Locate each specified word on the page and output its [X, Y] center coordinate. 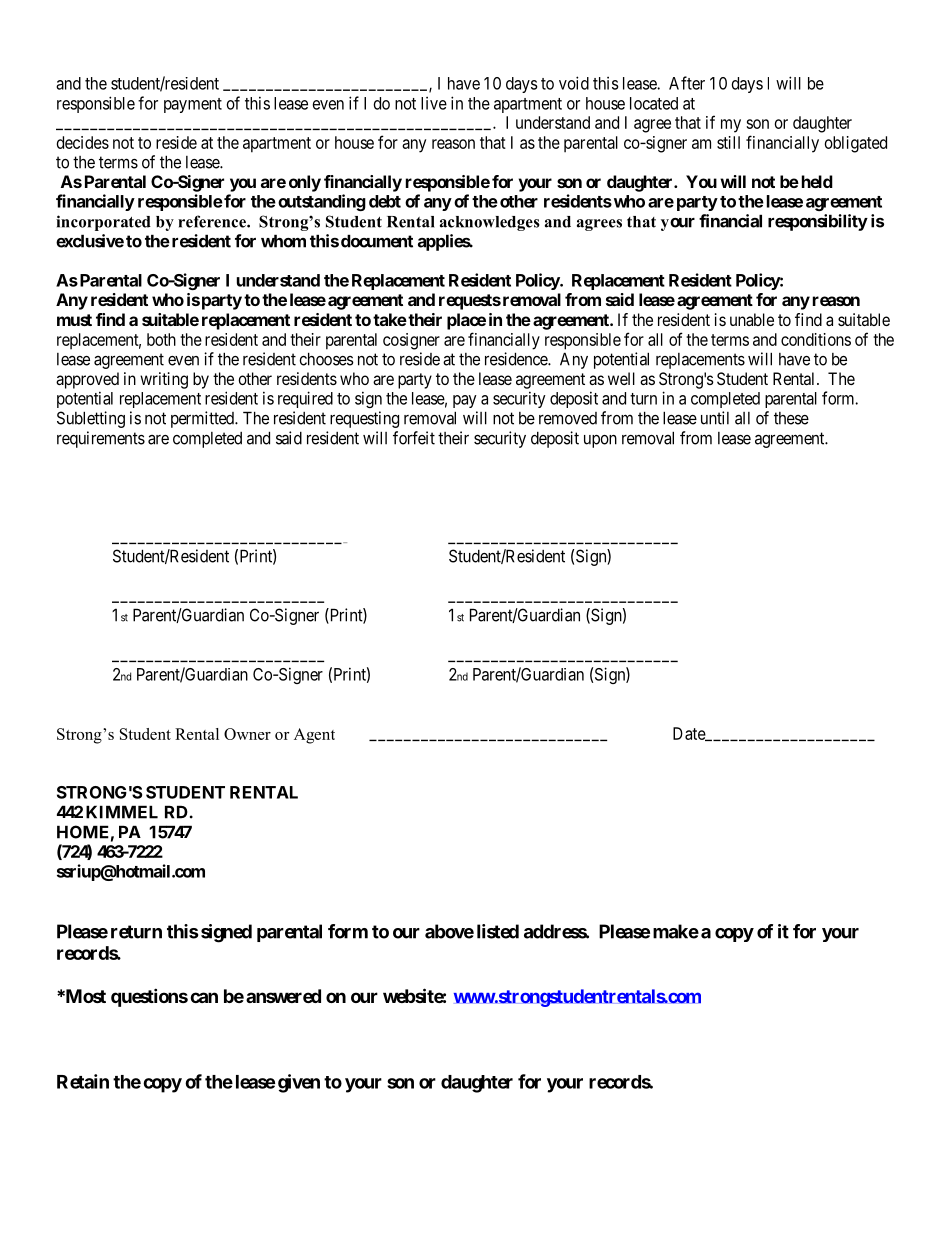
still [728, 142]
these [791, 418]
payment [193, 105]
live [434, 103]
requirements [101, 439]
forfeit [414, 438]
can [204, 997]
